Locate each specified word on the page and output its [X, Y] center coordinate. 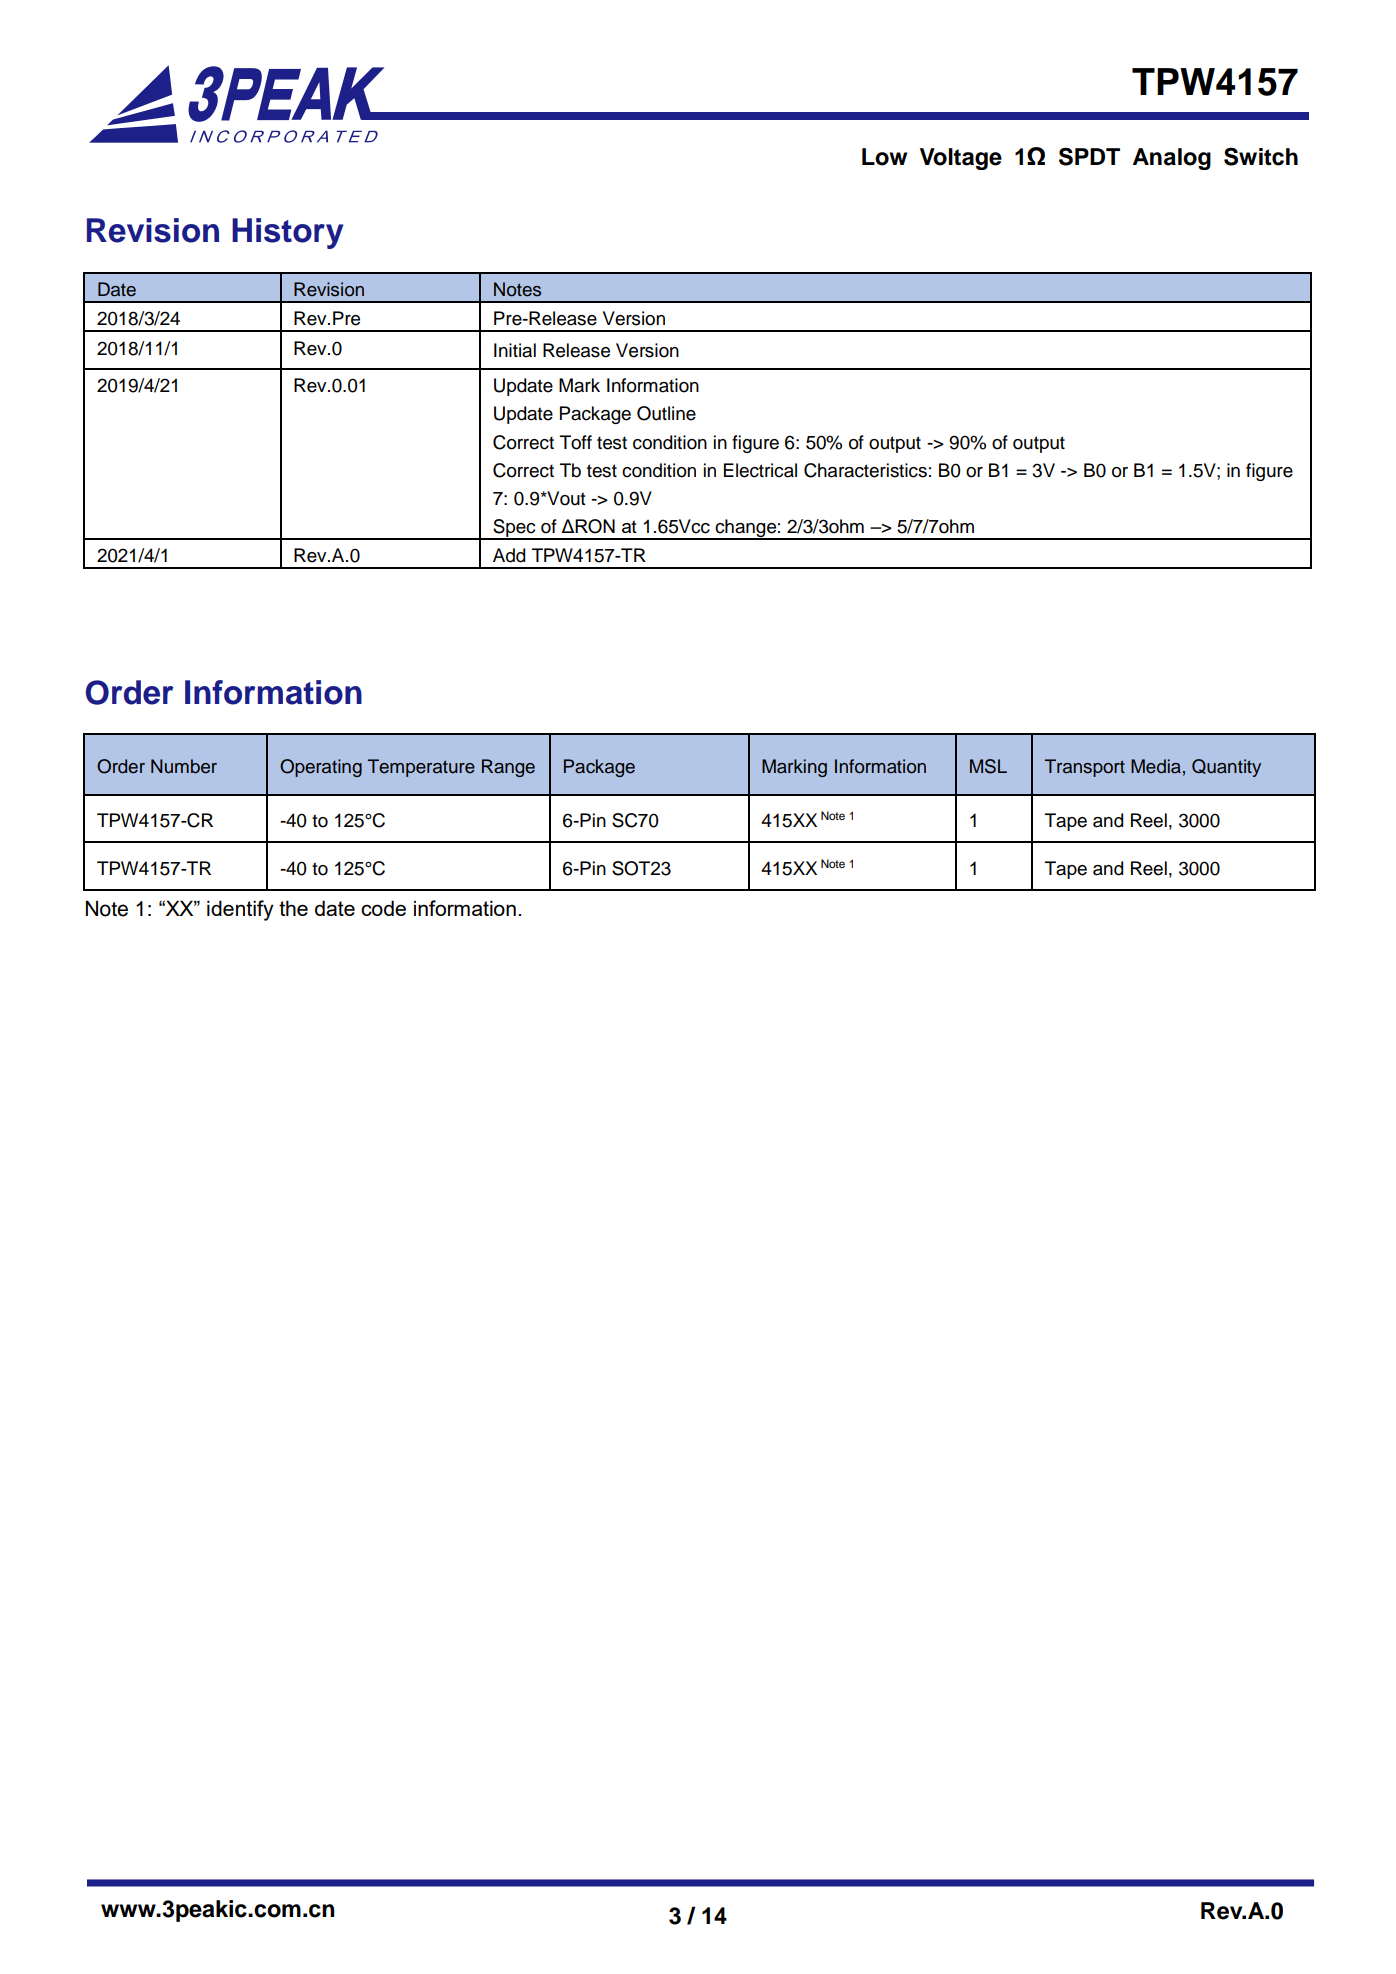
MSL [988, 766]
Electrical [760, 470]
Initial [515, 350]
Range [508, 768]
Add [509, 555]
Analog [1172, 159]
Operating [321, 768]
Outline [666, 413]
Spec [514, 529]
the [293, 908]
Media [1156, 766]
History [287, 233]
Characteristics [865, 470]
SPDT [1089, 156]
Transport [1085, 768]
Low [884, 157]
